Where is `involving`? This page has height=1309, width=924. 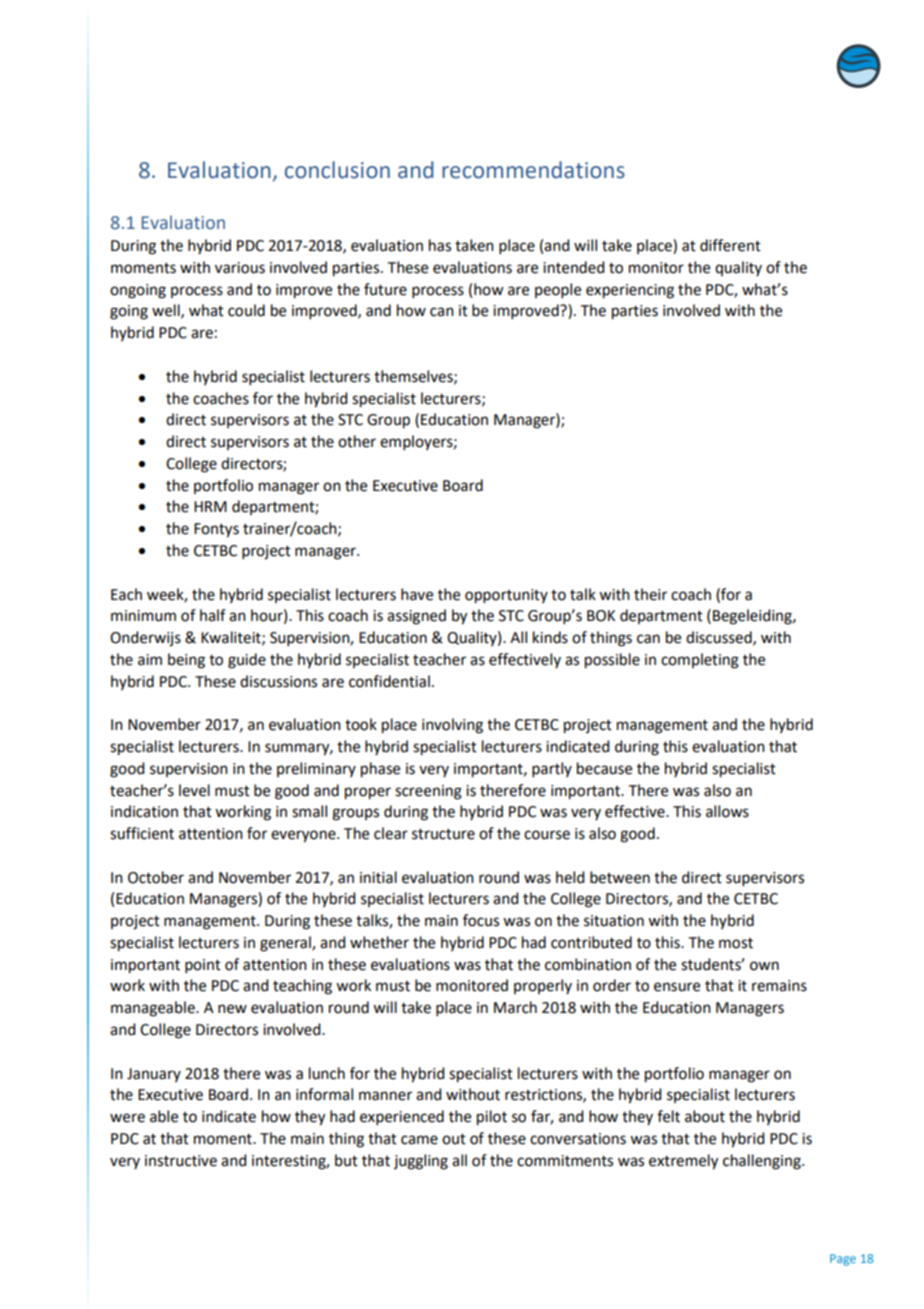 involving is located at coordinates (452, 726).
